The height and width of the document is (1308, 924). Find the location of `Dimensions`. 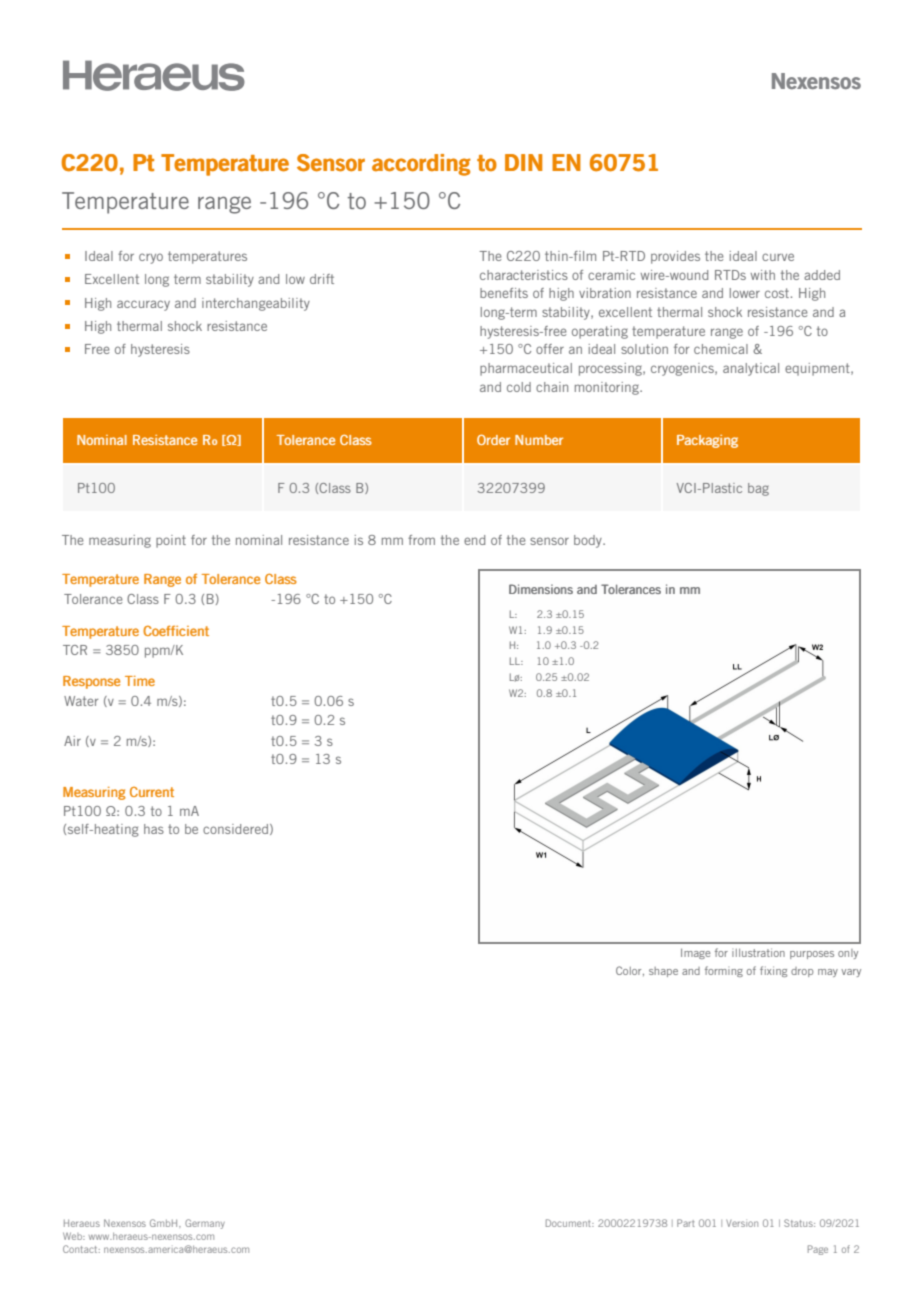

Dimensions is located at coordinates (541, 589).
